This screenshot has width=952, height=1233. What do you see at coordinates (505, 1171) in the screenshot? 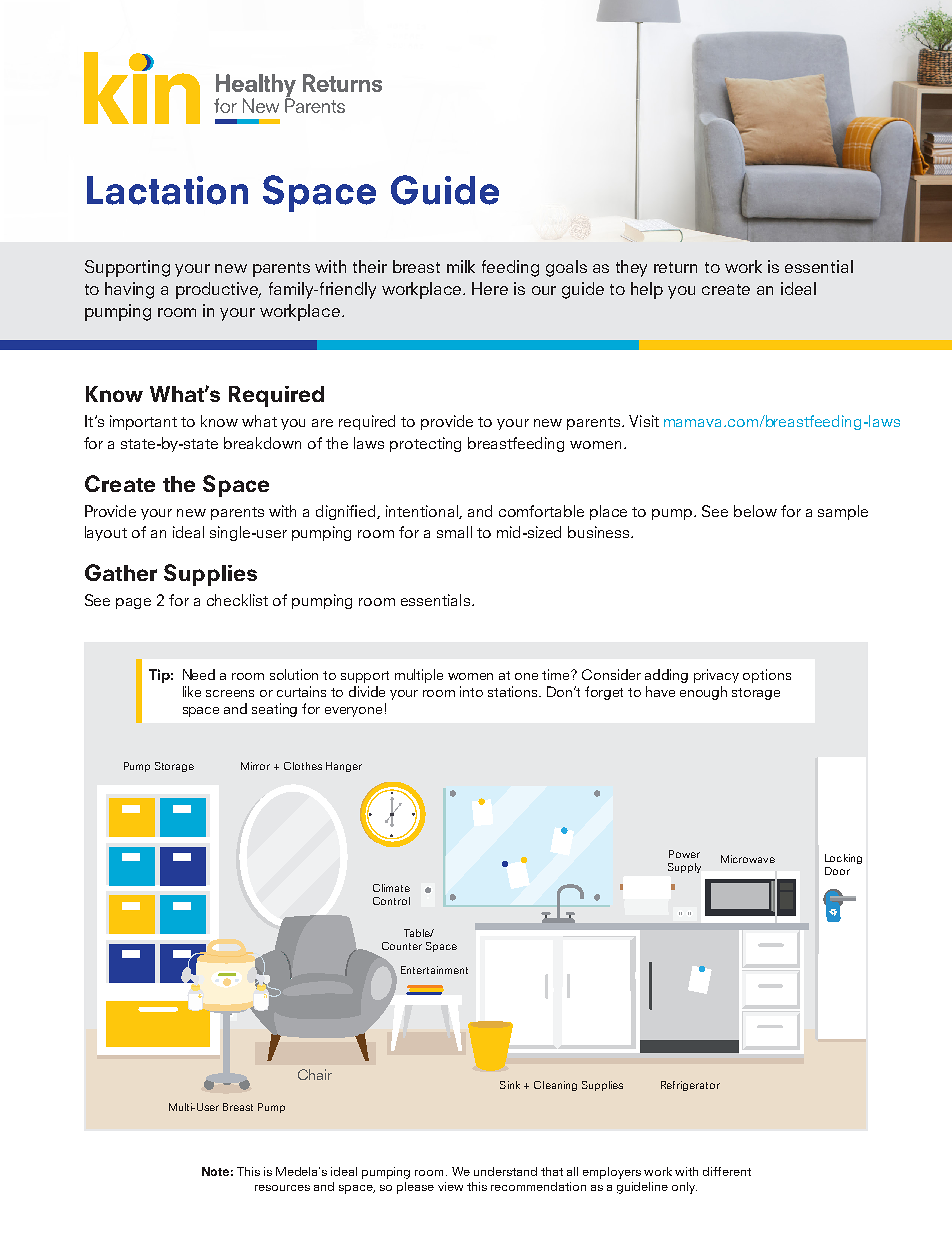
I see `understand` at bounding box center [505, 1171].
